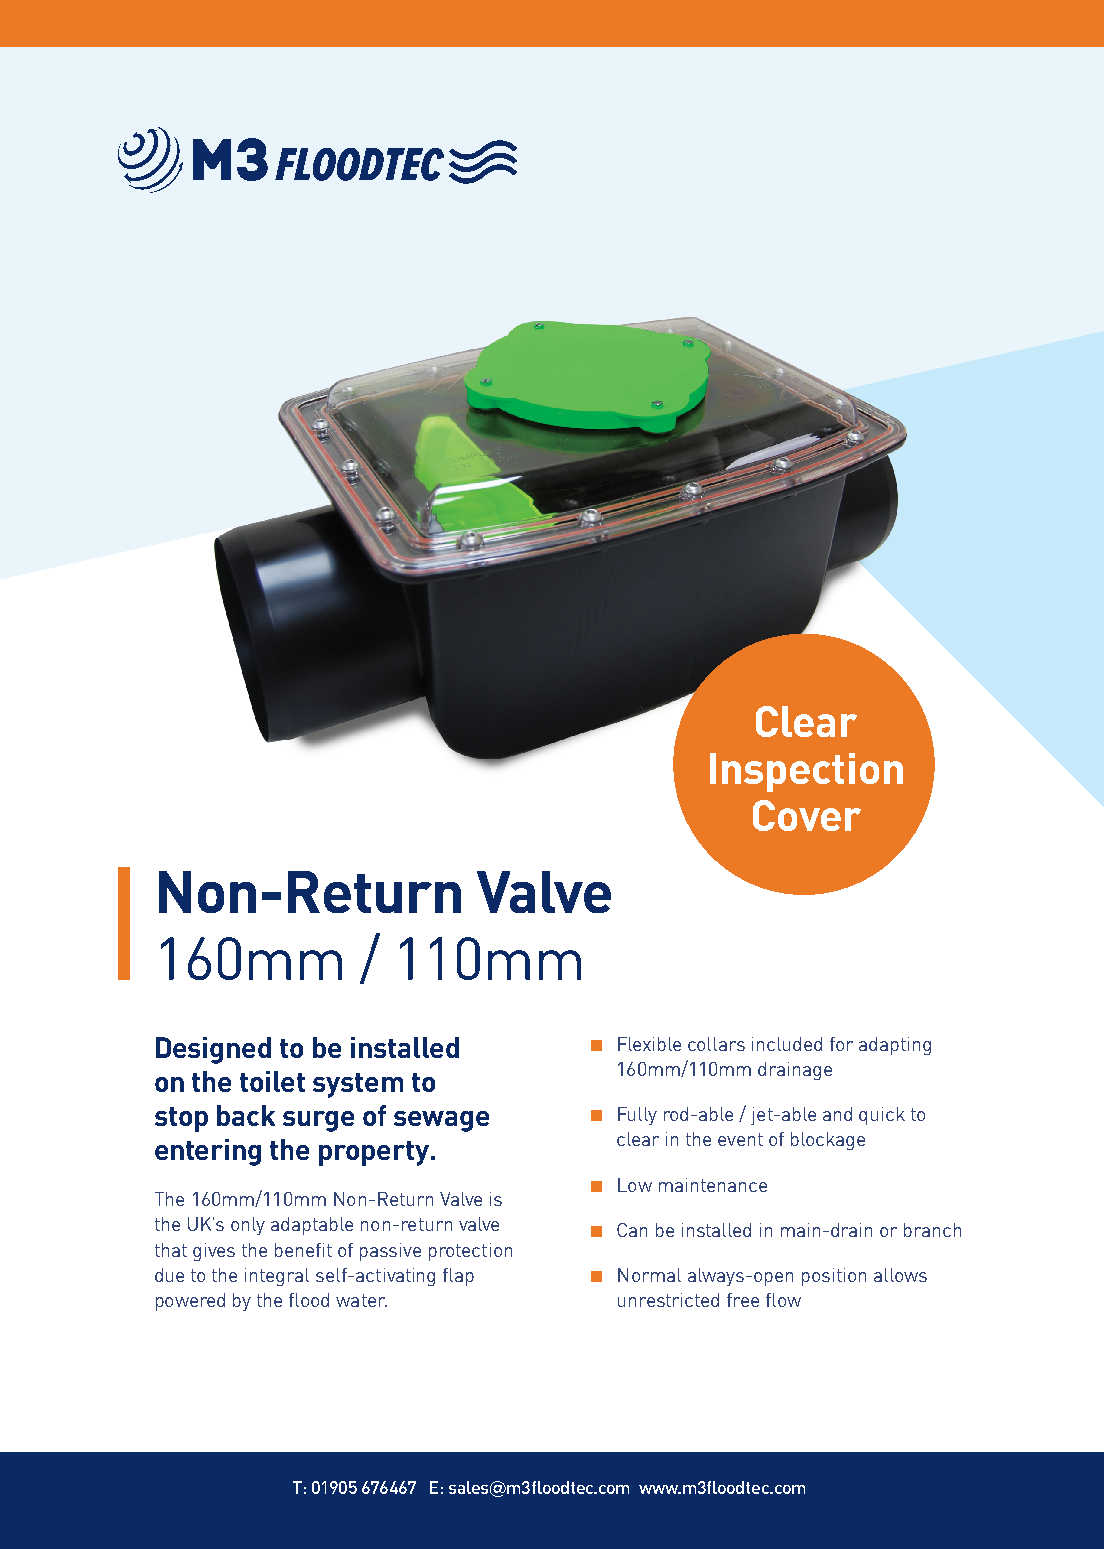  What do you see at coordinates (841, 1044) in the page?
I see `for` at bounding box center [841, 1044].
